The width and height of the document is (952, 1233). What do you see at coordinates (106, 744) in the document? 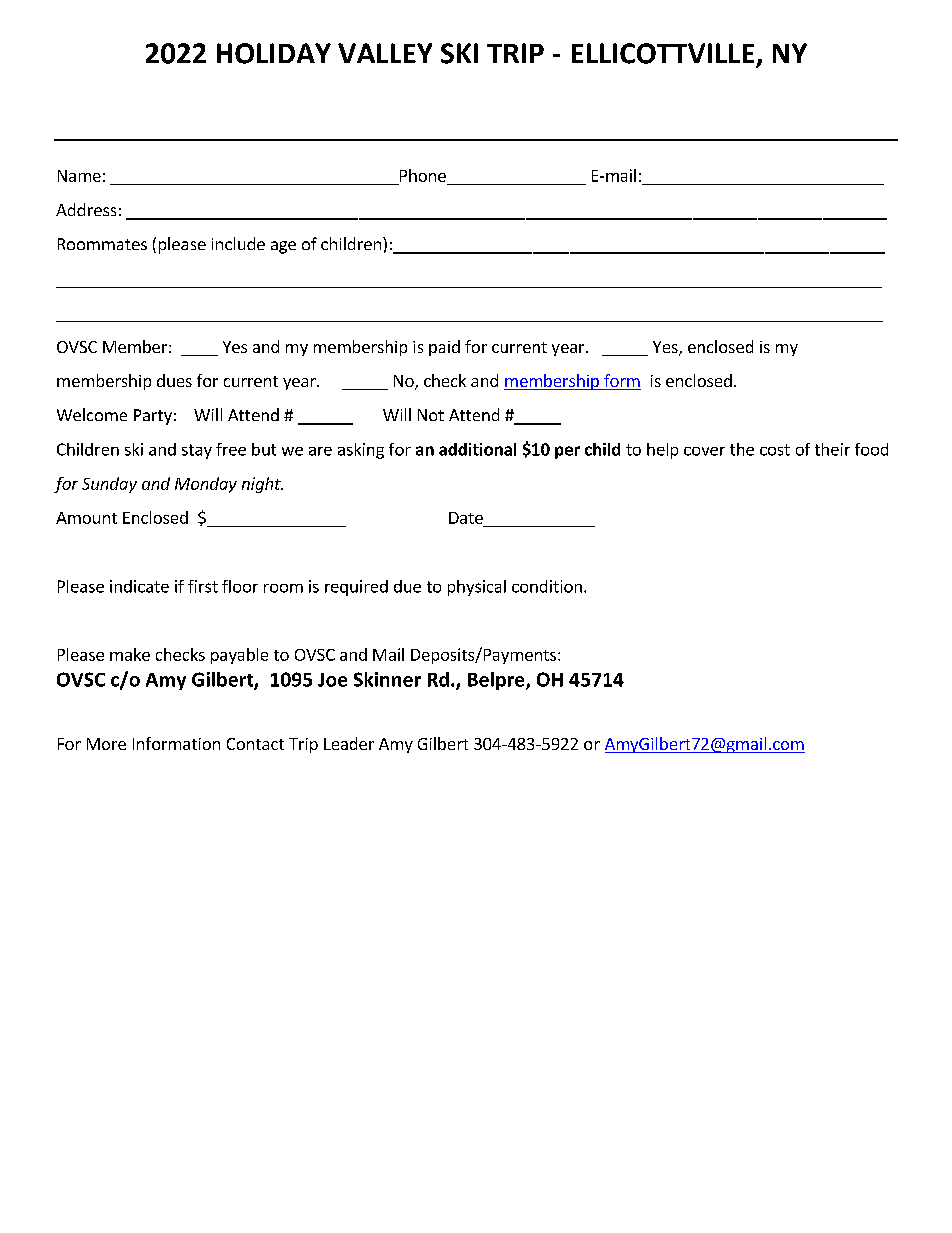
I see `More` at bounding box center [106, 744].
